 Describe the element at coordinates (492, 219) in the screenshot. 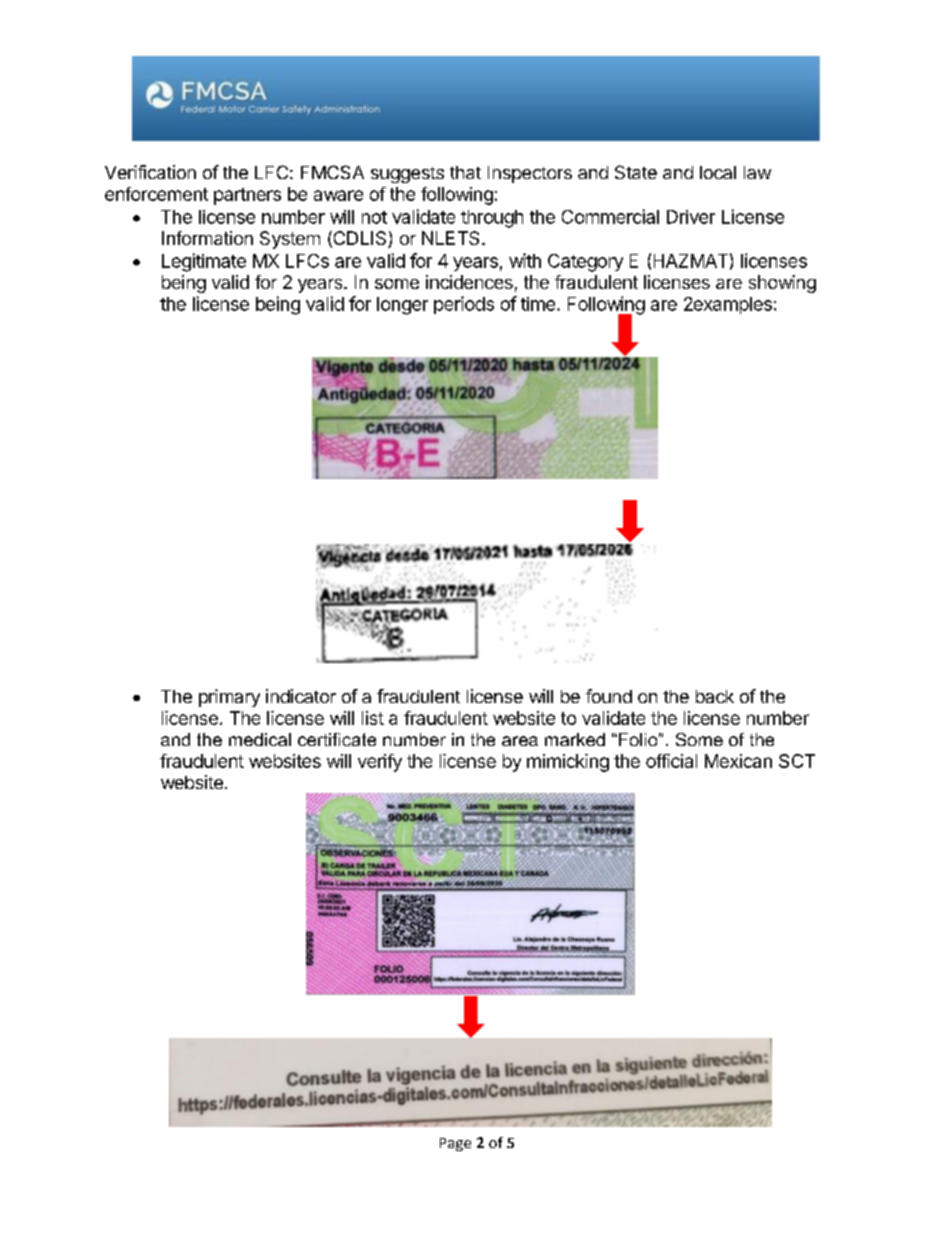

I see `through` at that location.
